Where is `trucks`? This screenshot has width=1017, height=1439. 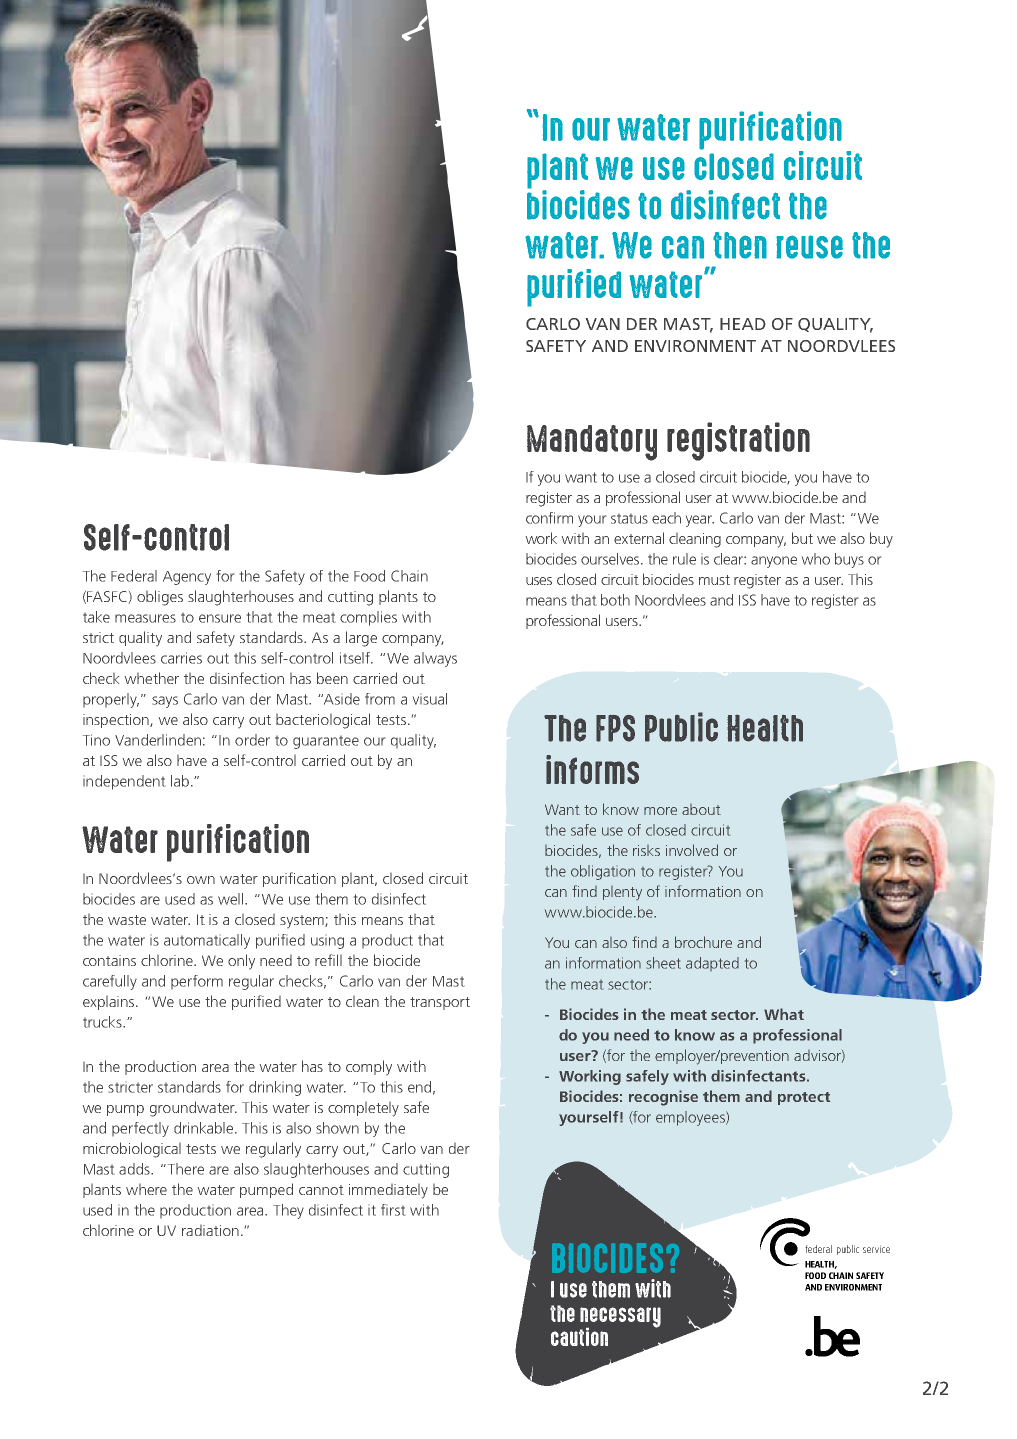
trucks is located at coordinates (103, 1022).
